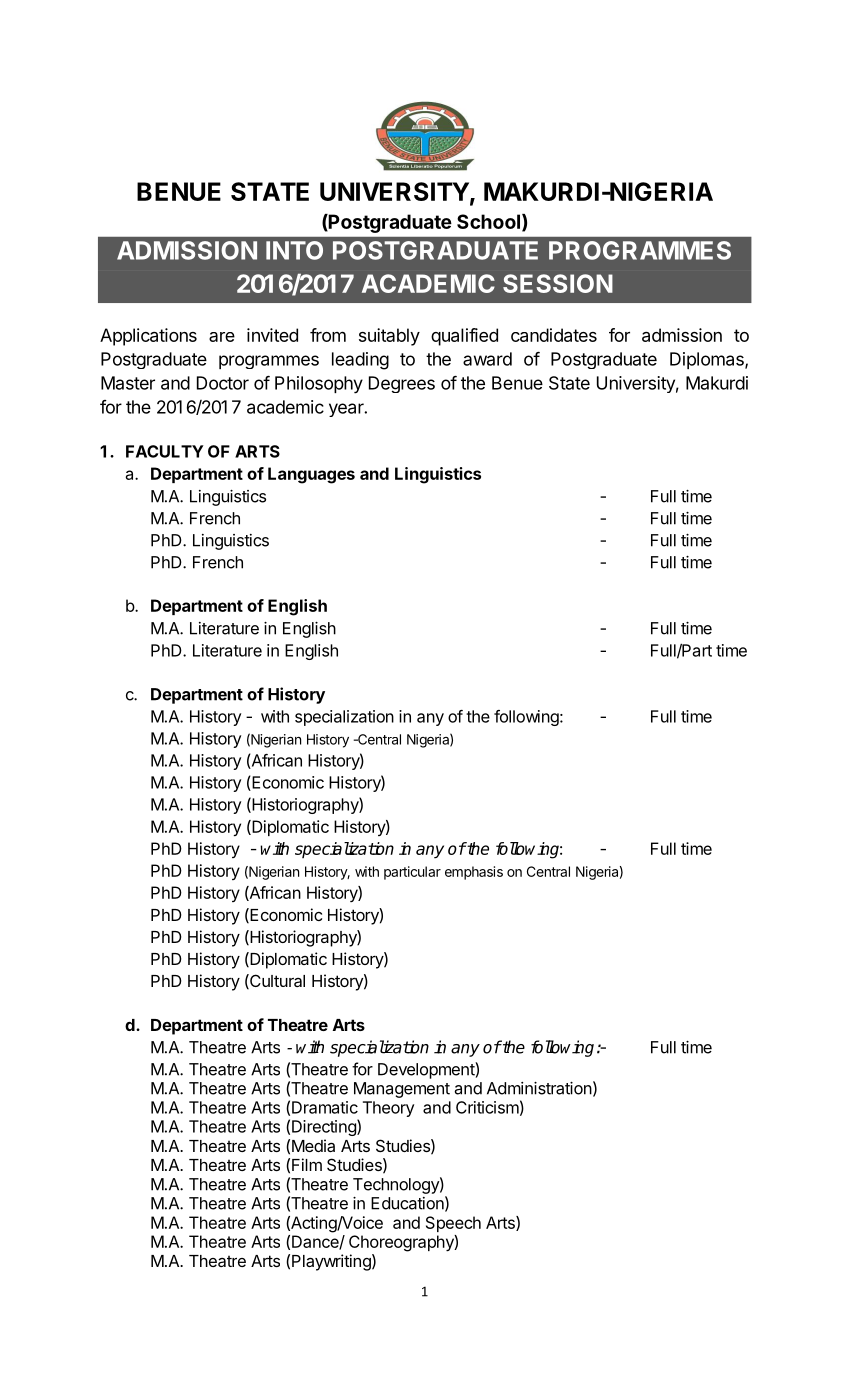 This image has width=849, height=1400. Describe the element at coordinates (708, 360) in the image. I see `Diplomas` at that location.
